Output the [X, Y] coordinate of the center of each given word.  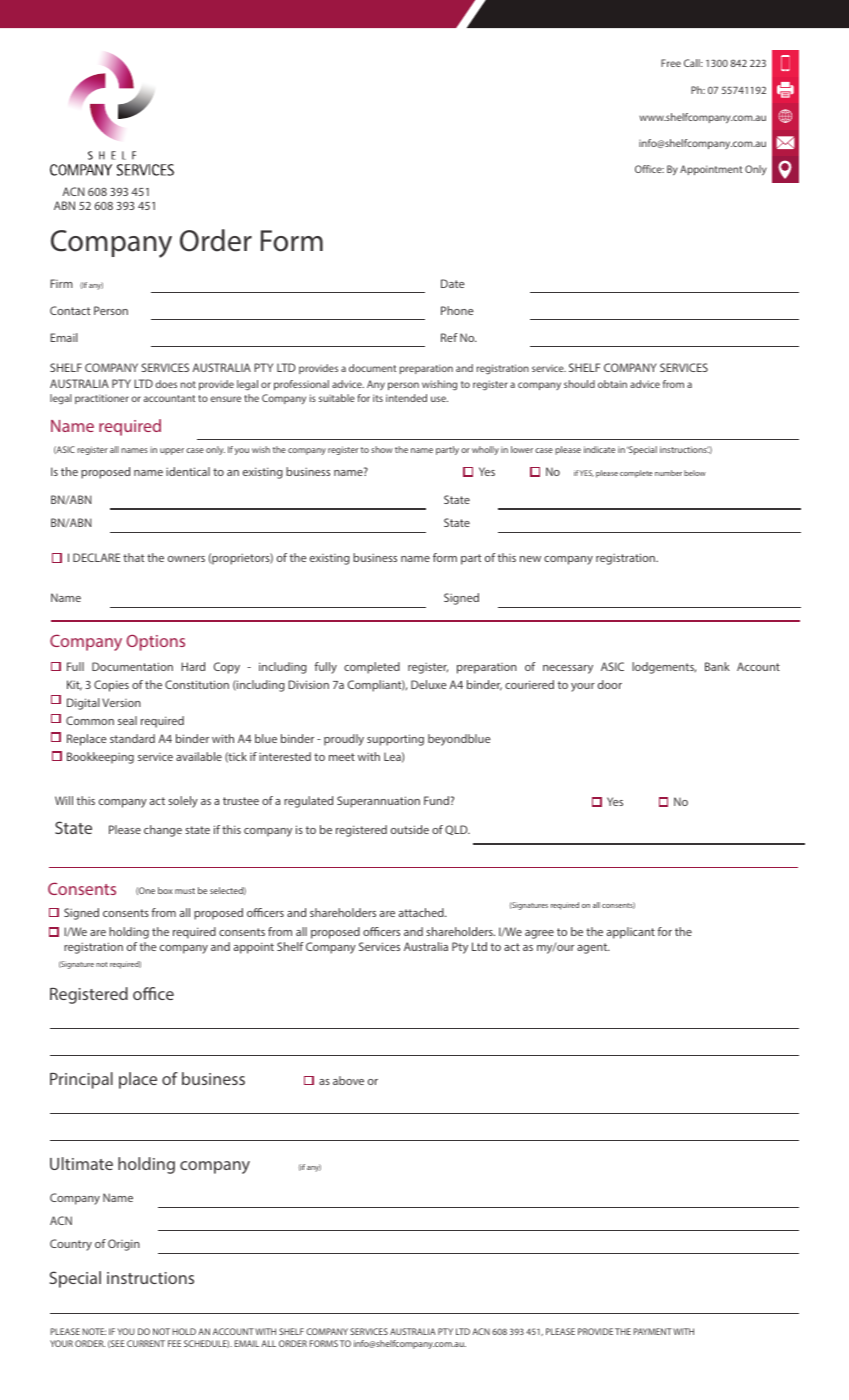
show [382, 449]
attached [422, 912]
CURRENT [146, 1343]
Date [453, 283]
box [165, 890]
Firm [61, 283]
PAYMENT [652, 1331]
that [134, 557]
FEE [174, 1343]
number [668, 473]
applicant [631, 933]
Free [671, 63]
